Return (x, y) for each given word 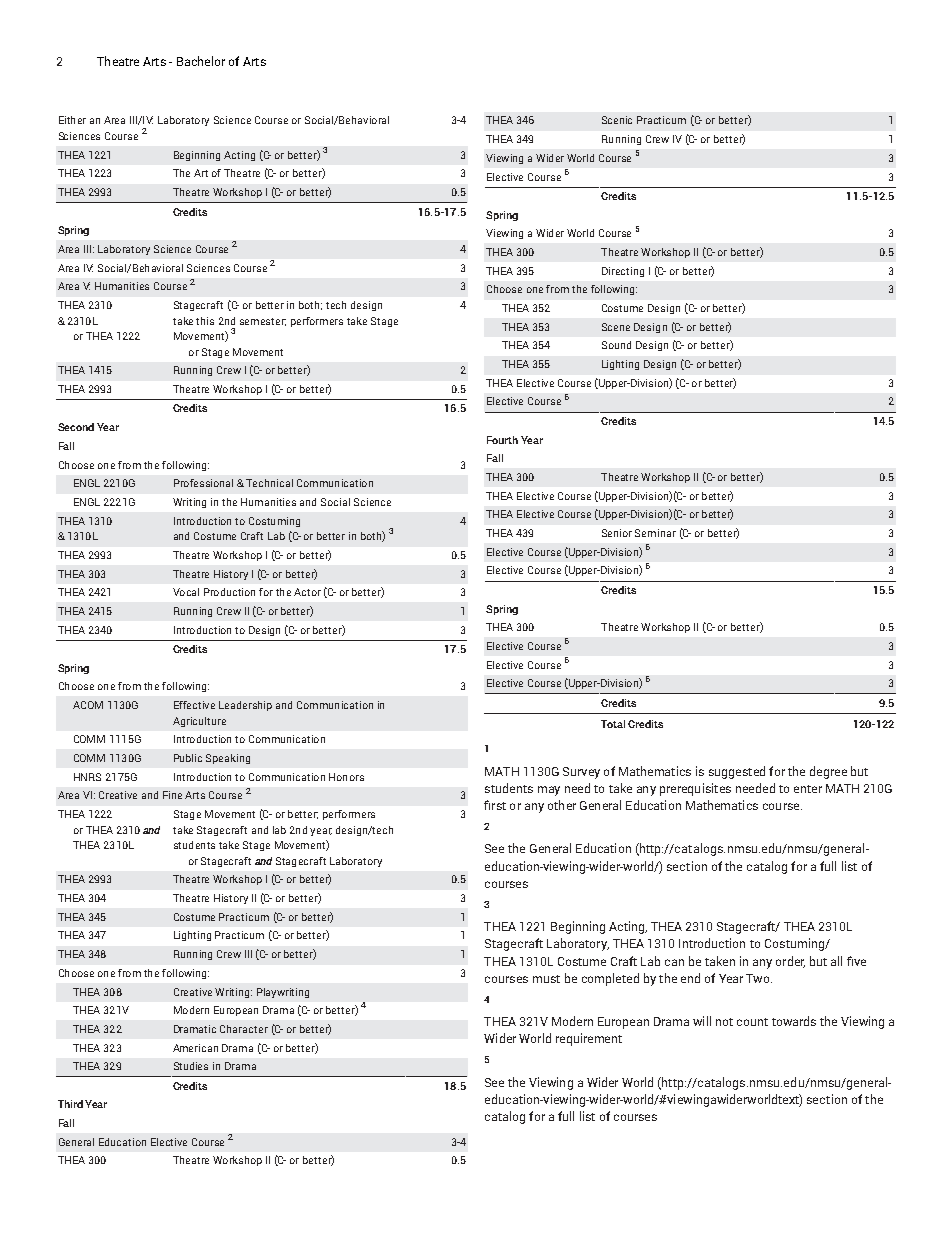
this (205, 321)
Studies (191, 1066)
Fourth (502, 440)
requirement (589, 1039)
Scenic (617, 120)
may (549, 791)
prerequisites (695, 789)
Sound (616, 345)
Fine (172, 795)
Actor (307, 592)
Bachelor (201, 61)
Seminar (655, 533)
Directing (623, 272)
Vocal (186, 592)
